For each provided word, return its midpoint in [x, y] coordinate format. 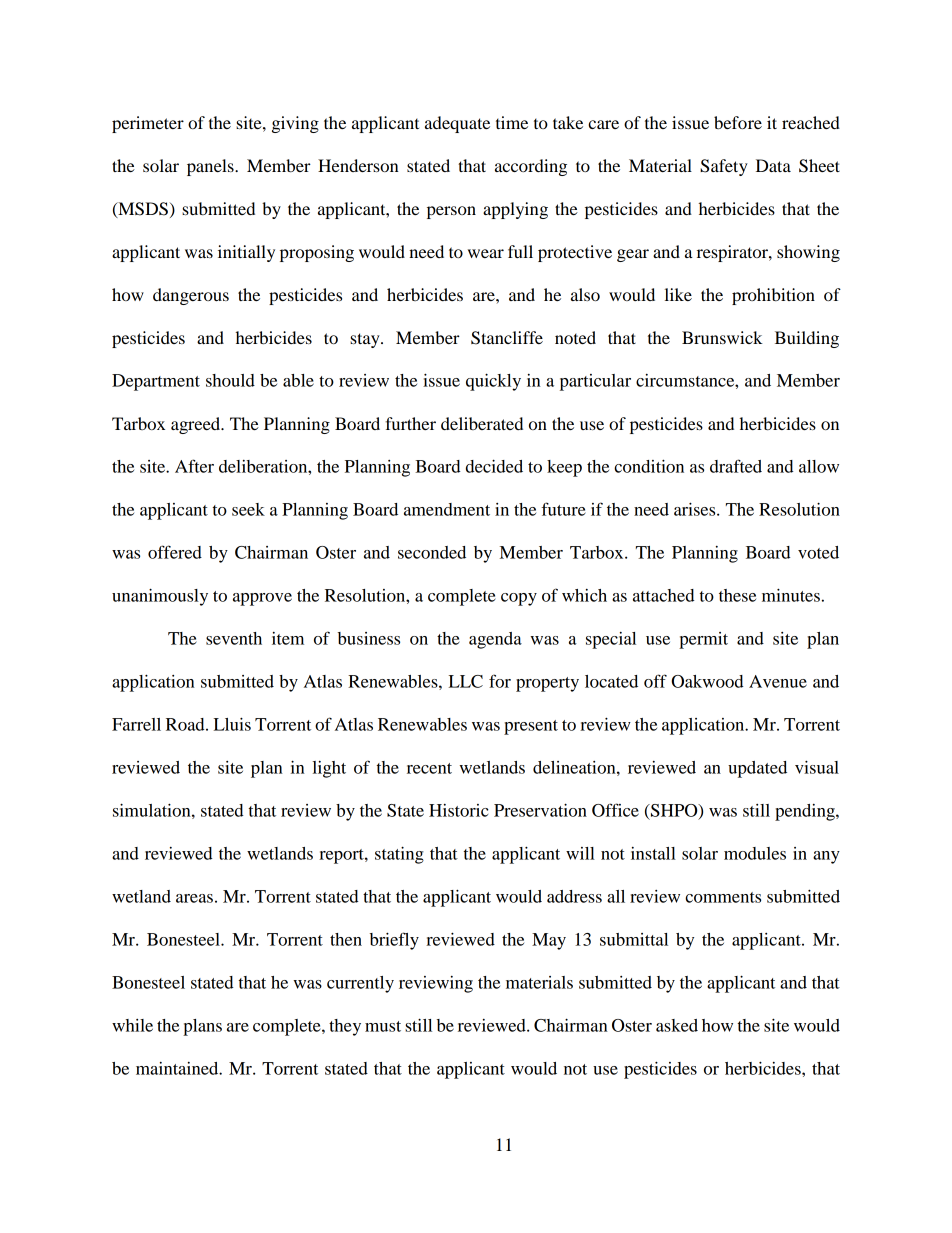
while [132, 1025]
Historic [459, 810]
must [383, 1026]
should [230, 380]
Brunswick [722, 337]
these [737, 595]
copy [519, 599]
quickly [493, 382]
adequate [457, 124]
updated [757, 769]
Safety [724, 167]
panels [211, 167]
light [329, 769]
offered [175, 552]
